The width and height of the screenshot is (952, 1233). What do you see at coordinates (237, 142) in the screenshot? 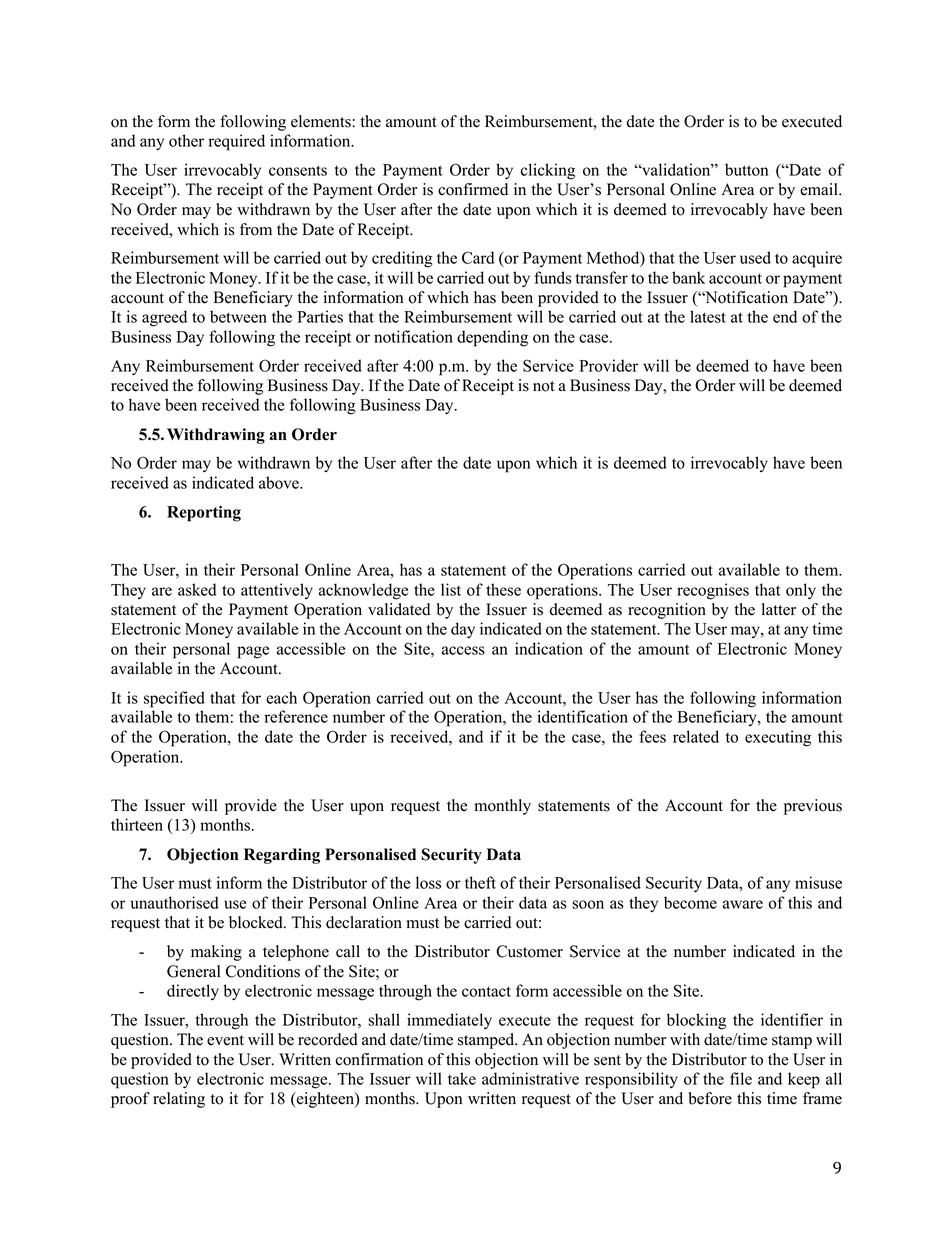
I see `required` at bounding box center [237, 142].
